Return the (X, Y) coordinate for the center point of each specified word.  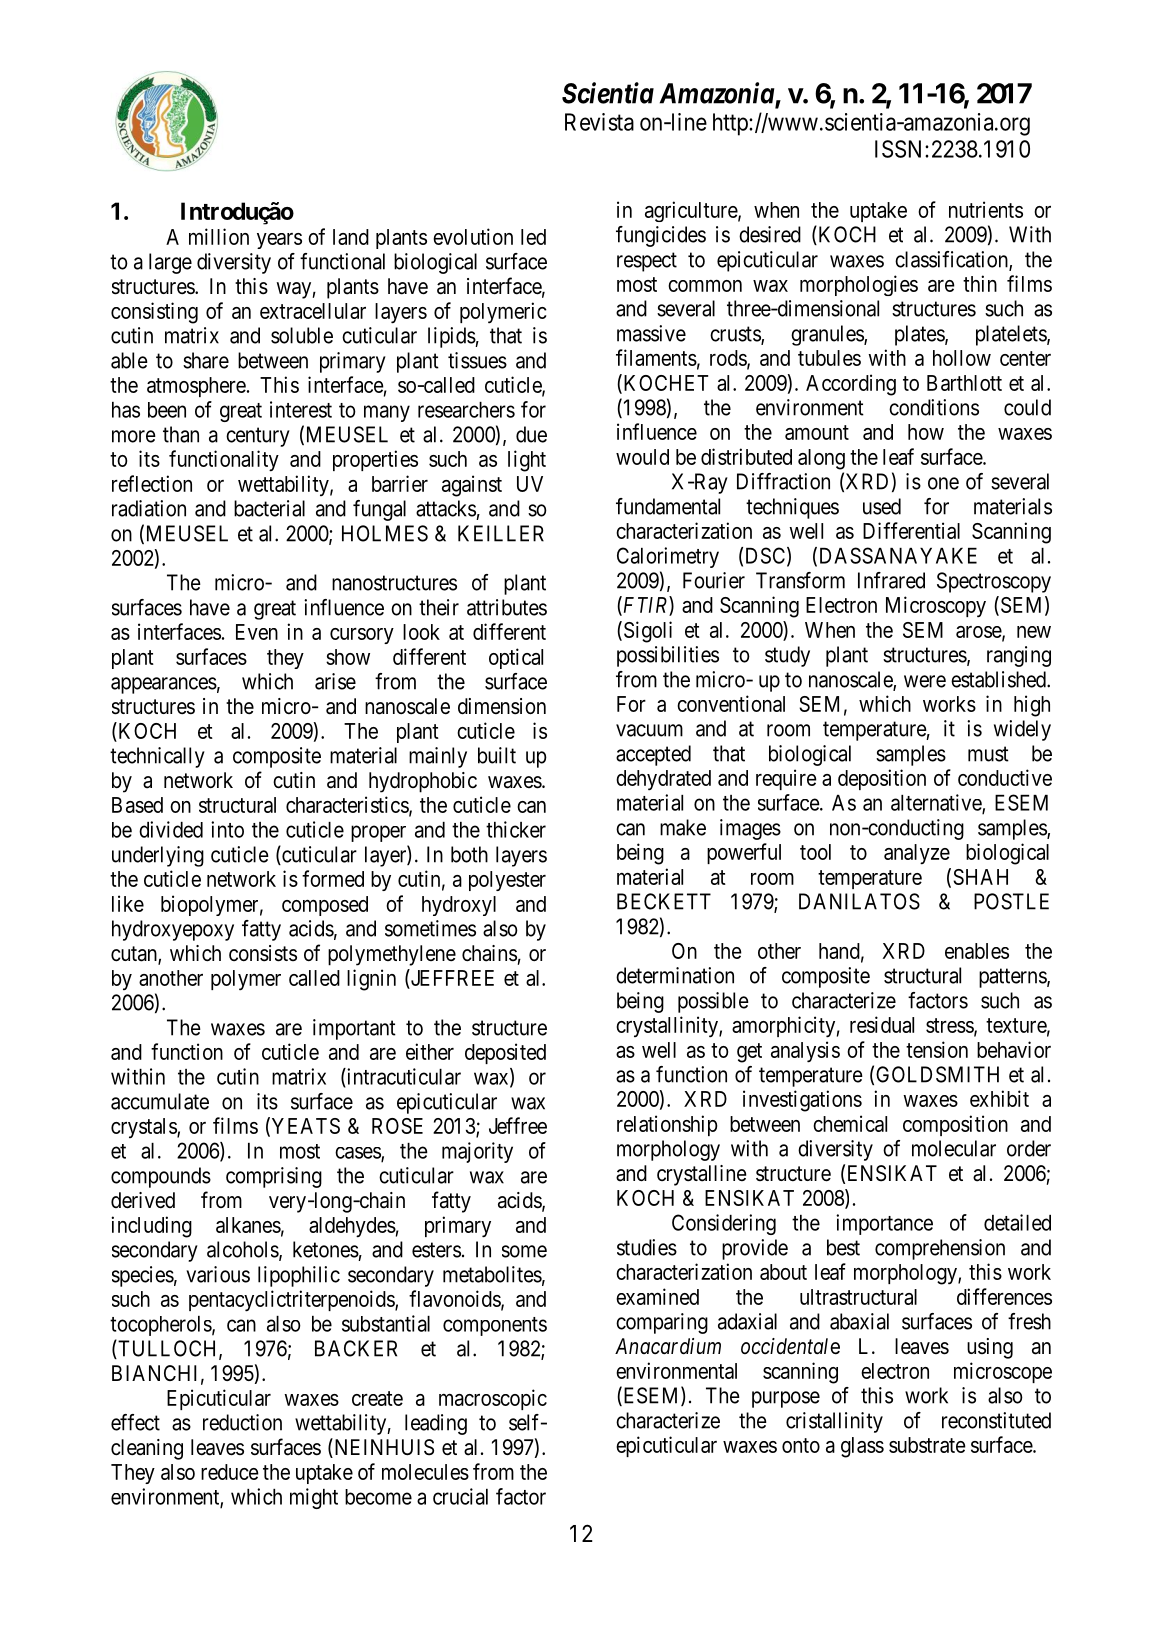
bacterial (269, 508)
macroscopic (493, 1399)
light (527, 461)
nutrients (986, 209)
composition (955, 1125)
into (227, 829)
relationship (667, 1125)
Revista (599, 122)
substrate (927, 1445)
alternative (937, 803)
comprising (274, 1177)
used (882, 506)
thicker (516, 829)
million (219, 236)
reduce (230, 1472)
